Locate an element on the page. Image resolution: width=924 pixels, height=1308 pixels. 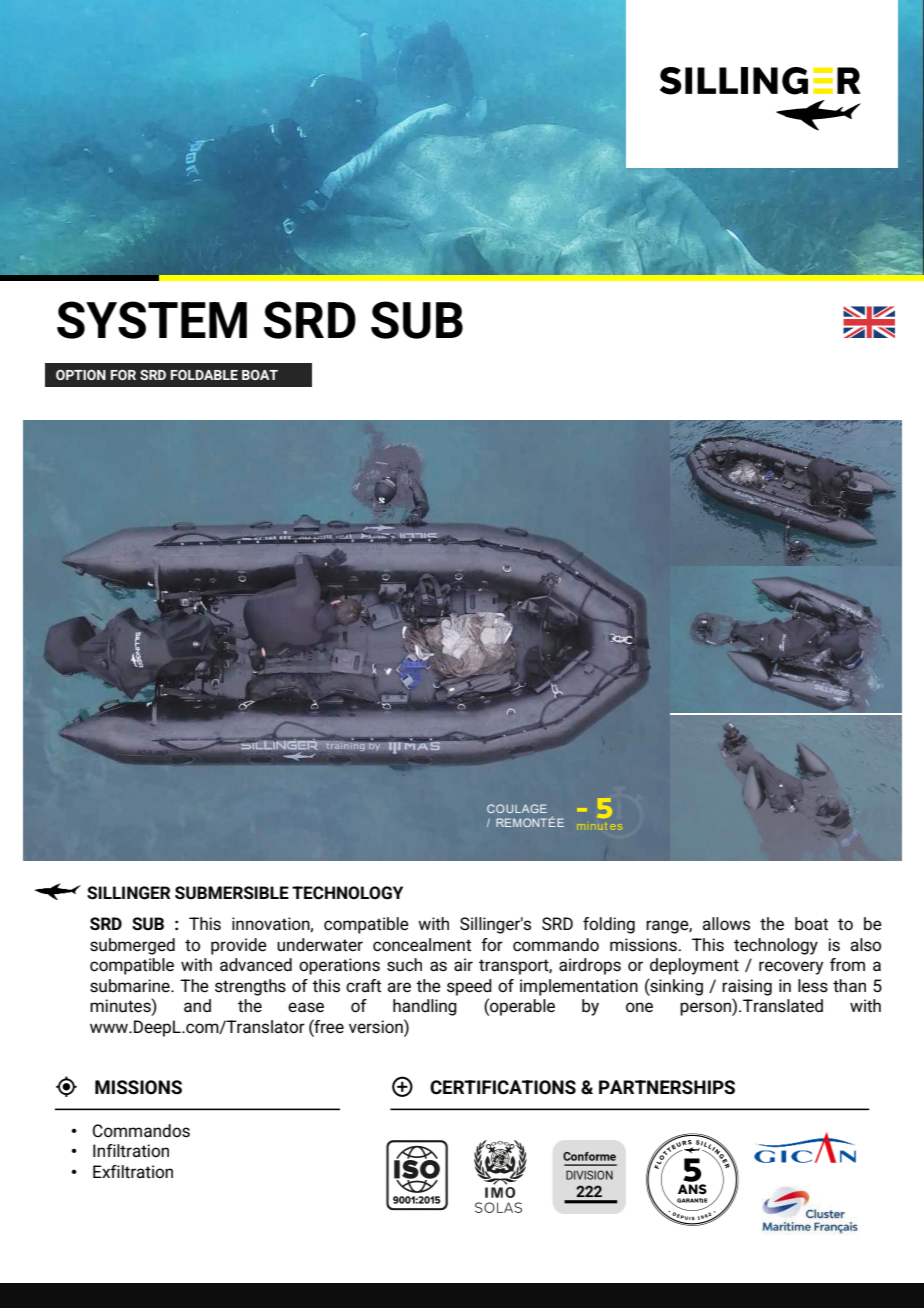
folding is located at coordinates (609, 925).
